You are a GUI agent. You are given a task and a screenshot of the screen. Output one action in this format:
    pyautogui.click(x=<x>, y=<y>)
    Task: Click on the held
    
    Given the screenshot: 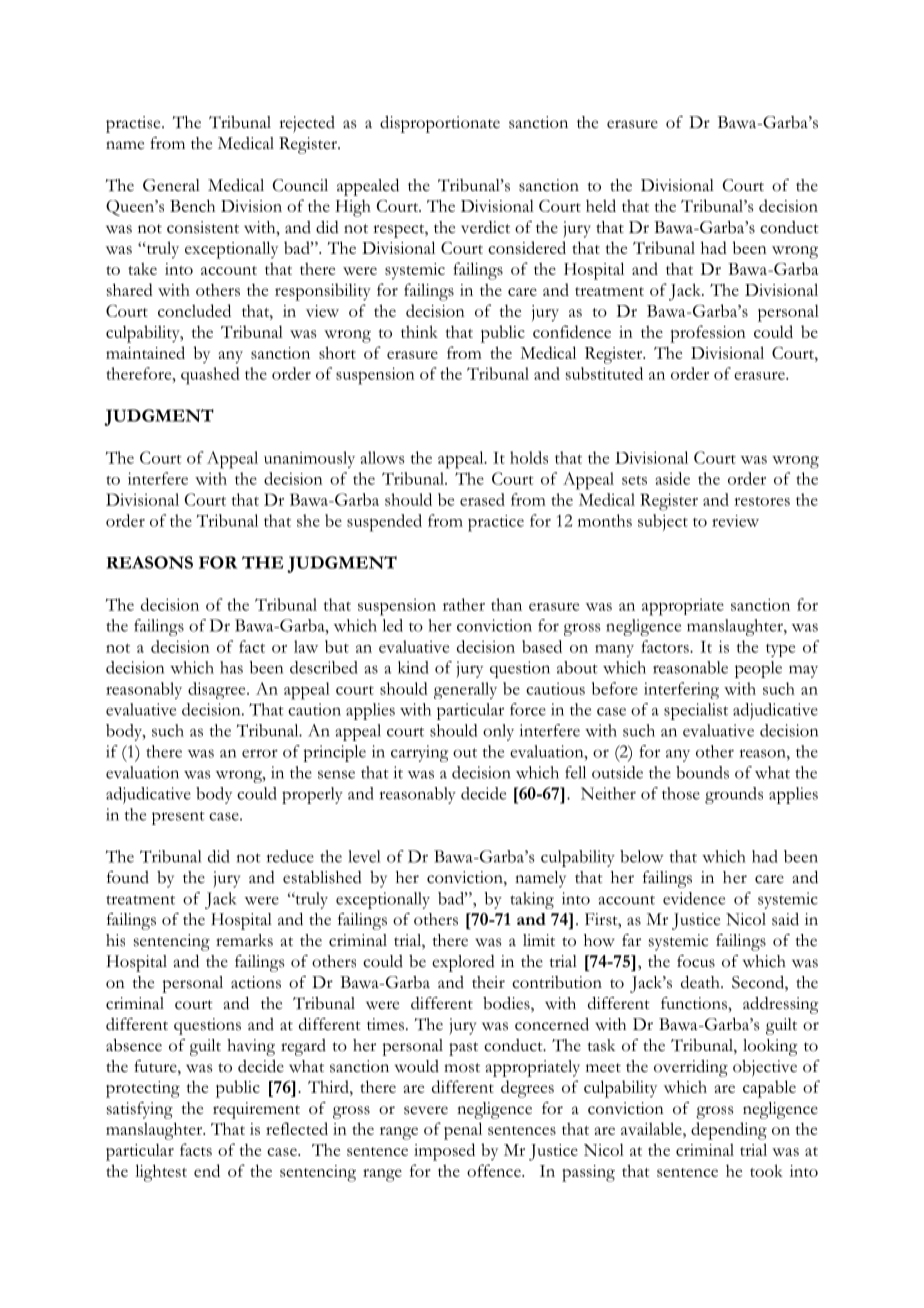 What is the action you would take?
    pyautogui.click(x=601, y=205)
